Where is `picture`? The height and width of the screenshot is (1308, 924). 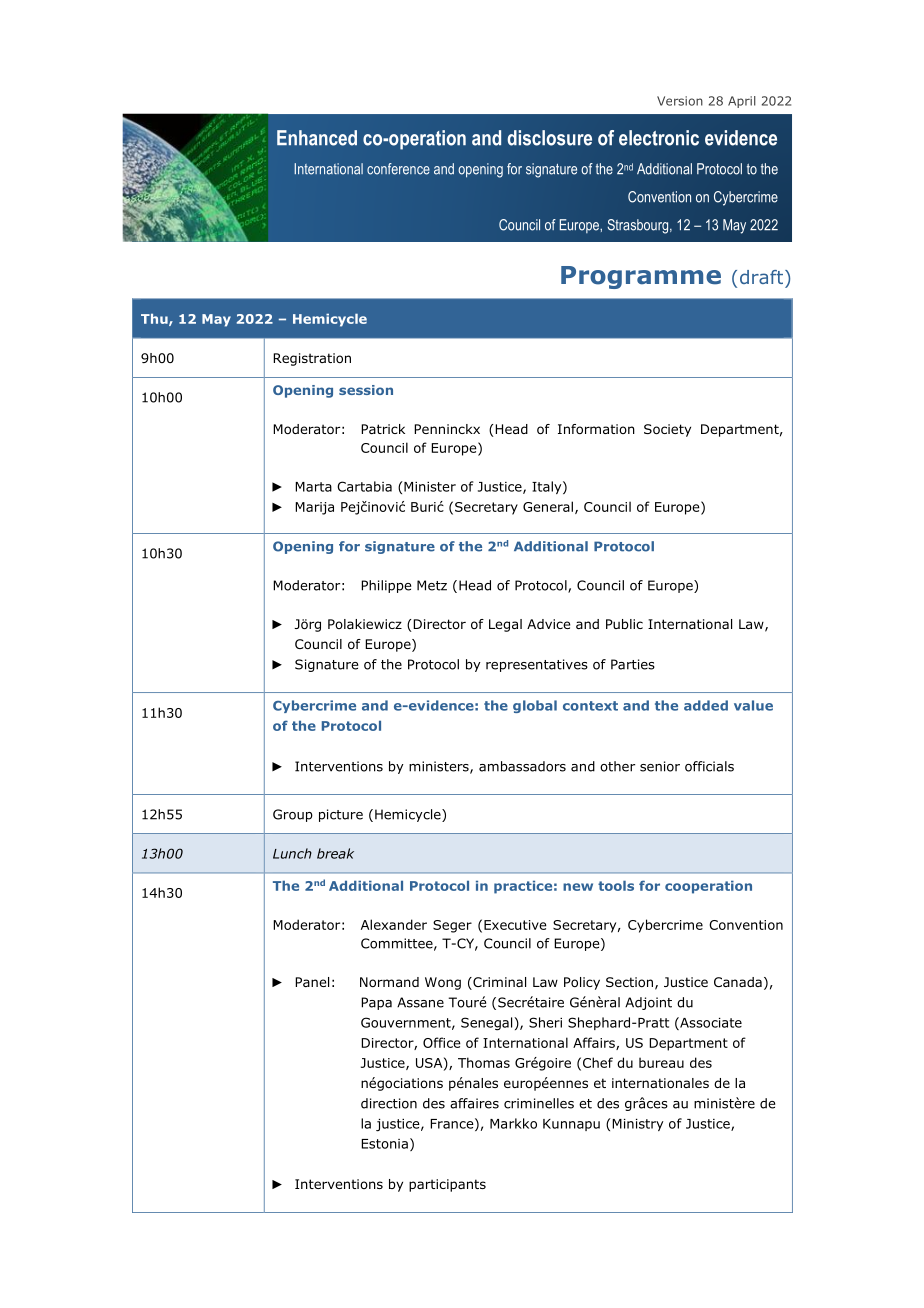
picture is located at coordinates (341, 815).
